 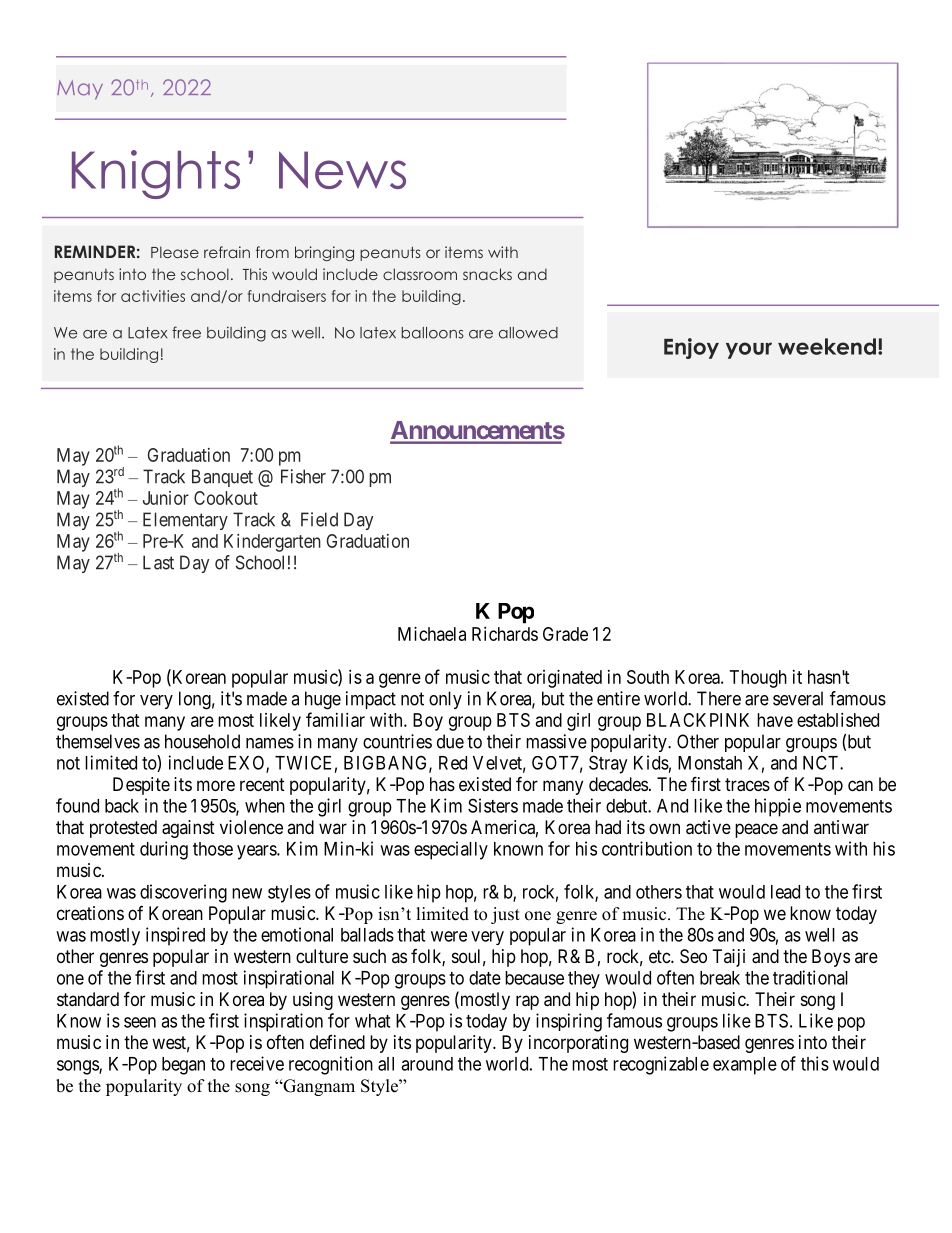 What do you see at coordinates (827, 346) in the screenshot?
I see `weekend` at bounding box center [827, 346].
